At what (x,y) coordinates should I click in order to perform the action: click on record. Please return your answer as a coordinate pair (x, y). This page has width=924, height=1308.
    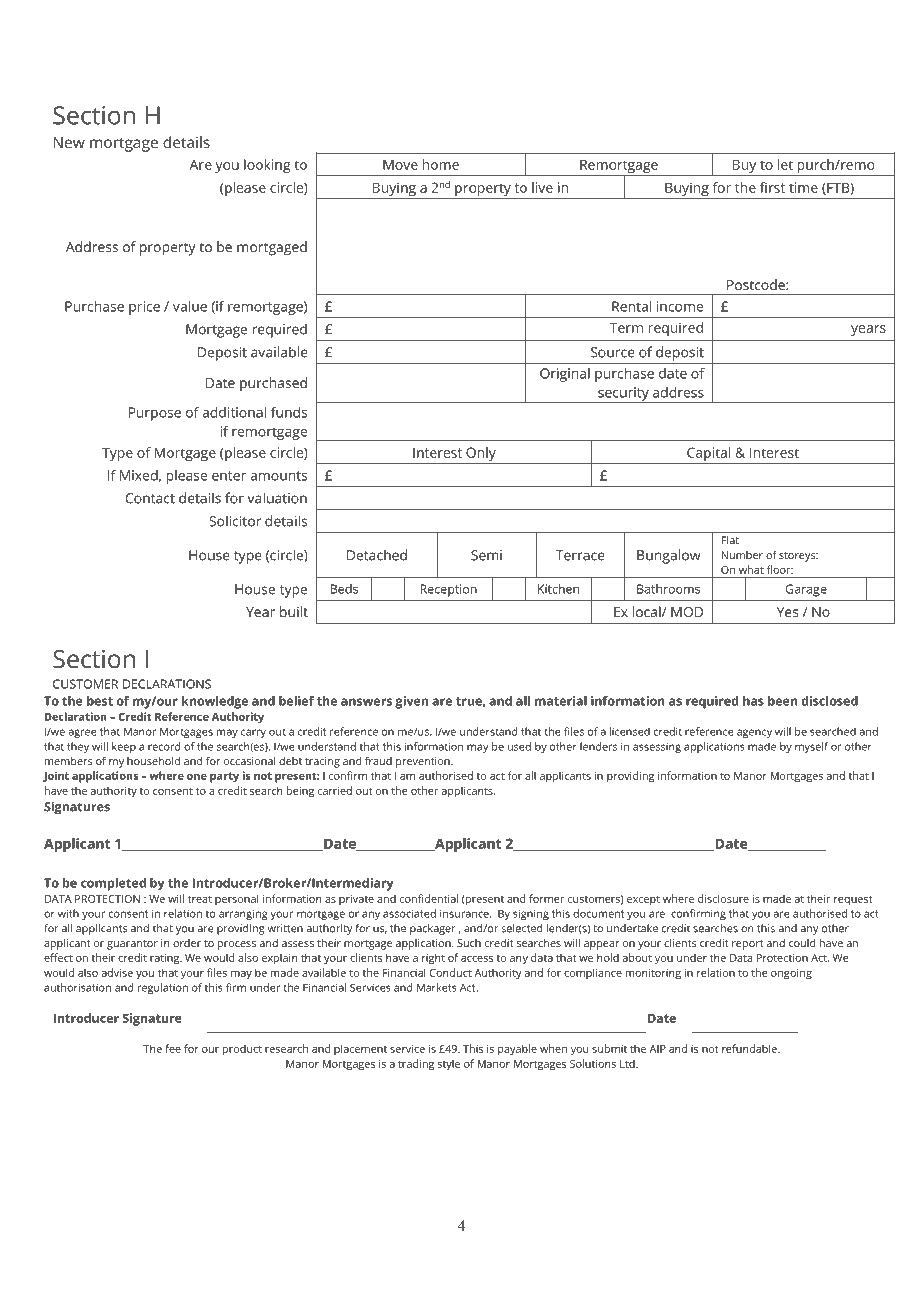
    Looking at the image, I should click on (164, 746).
